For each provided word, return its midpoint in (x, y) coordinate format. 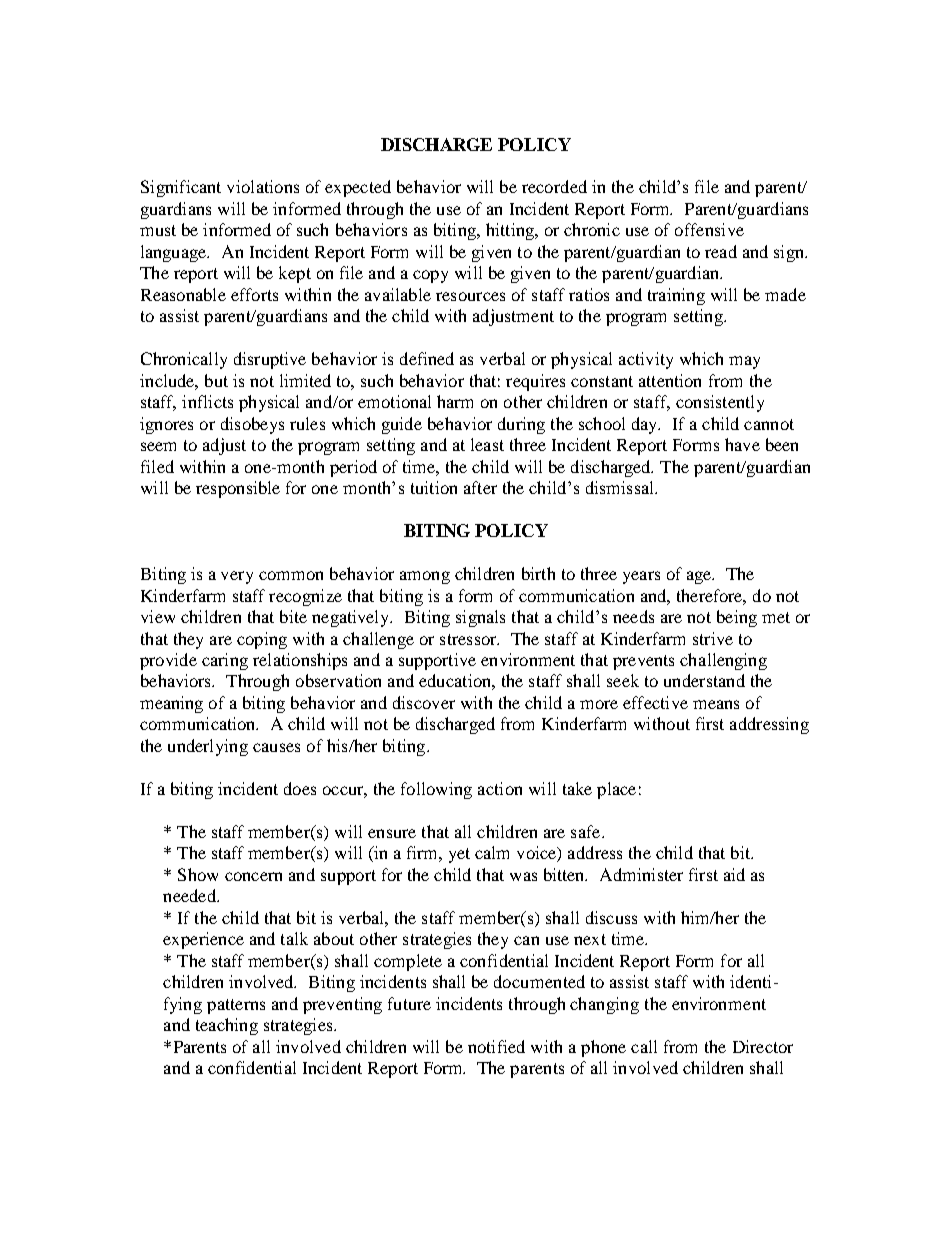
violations (263, 186)
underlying (208, 747)
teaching (227, 1026)
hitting (511, 231)
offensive (709, 229)
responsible (238, 489)
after (480, 487)
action (500, 788)
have (742, 444)
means (716, 704)
